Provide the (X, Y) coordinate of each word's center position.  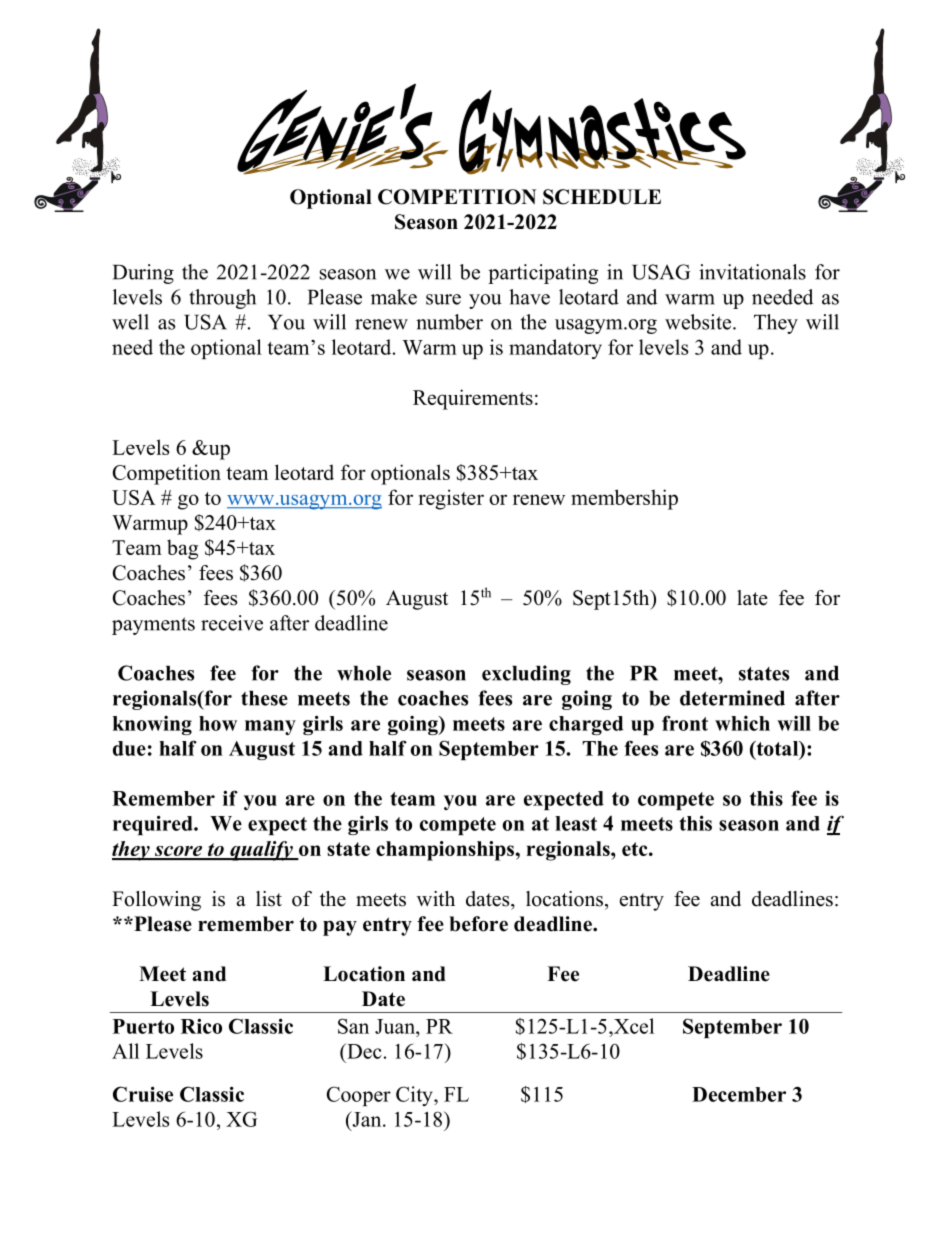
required (154, 825)
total (777, 749)
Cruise (143, 1094)
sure (443, 299)
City (415, 1096)
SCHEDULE (602, 197)
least (576, 823)
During (143, 274)
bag (182, 549)
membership (624, 499)
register (451, 499)
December (739, 1094)
